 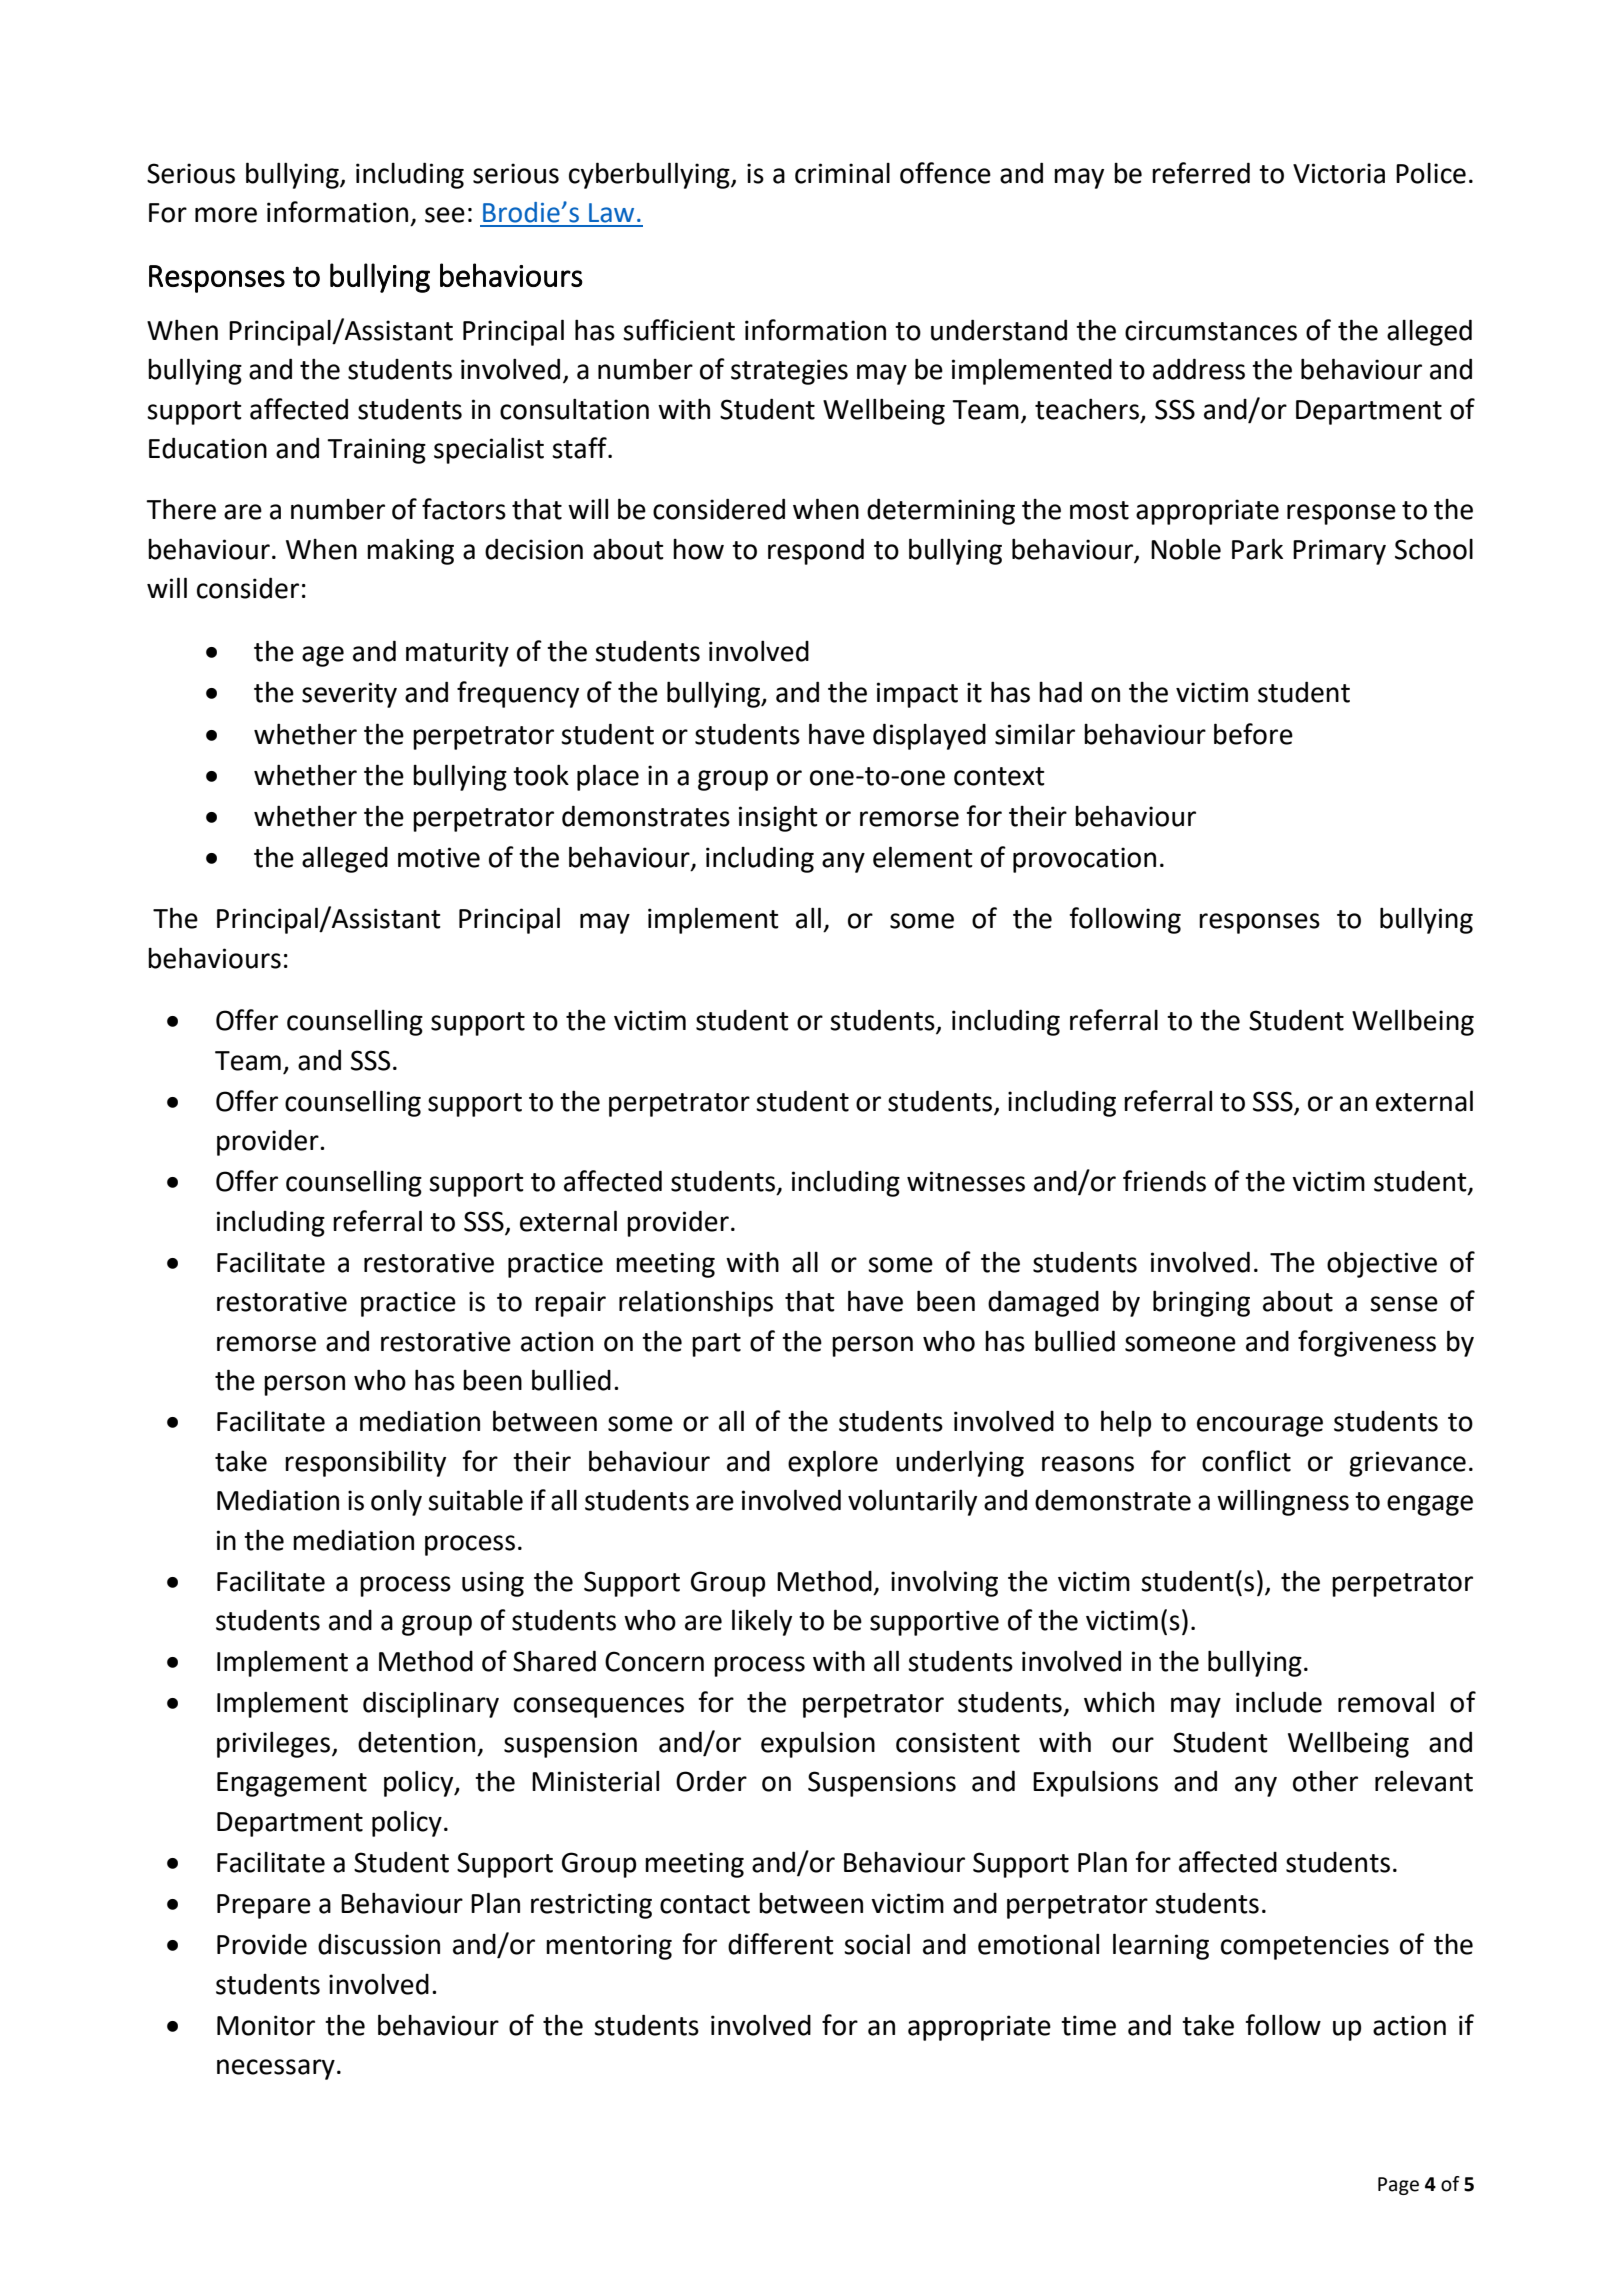 What do you see at coordinates (781, 1944) in the screenshot?
I see `different` at bounding box center [781, 1944].
